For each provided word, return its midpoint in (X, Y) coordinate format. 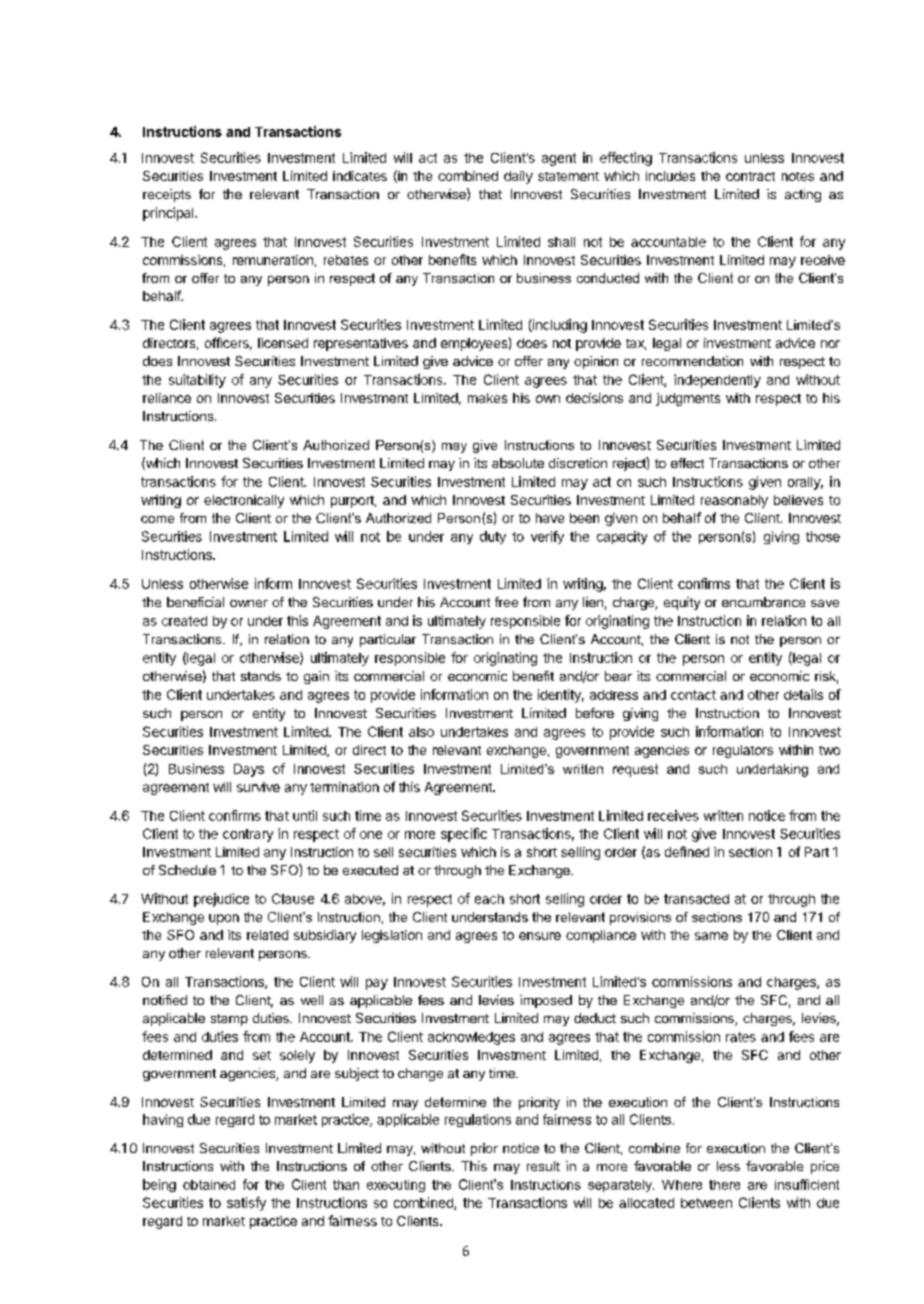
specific (464, 835)
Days (249, 770)
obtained (209, 1185)
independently (717, 381)
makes (487, 398)
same (711, 936)
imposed (546, 1001)
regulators (743, 751)
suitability (197, 381)
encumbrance (763, 602)
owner (249, 603)
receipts (167, 195)
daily (518, 177)
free (506, 602)
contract (750, 176)
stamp (229, 1020)
